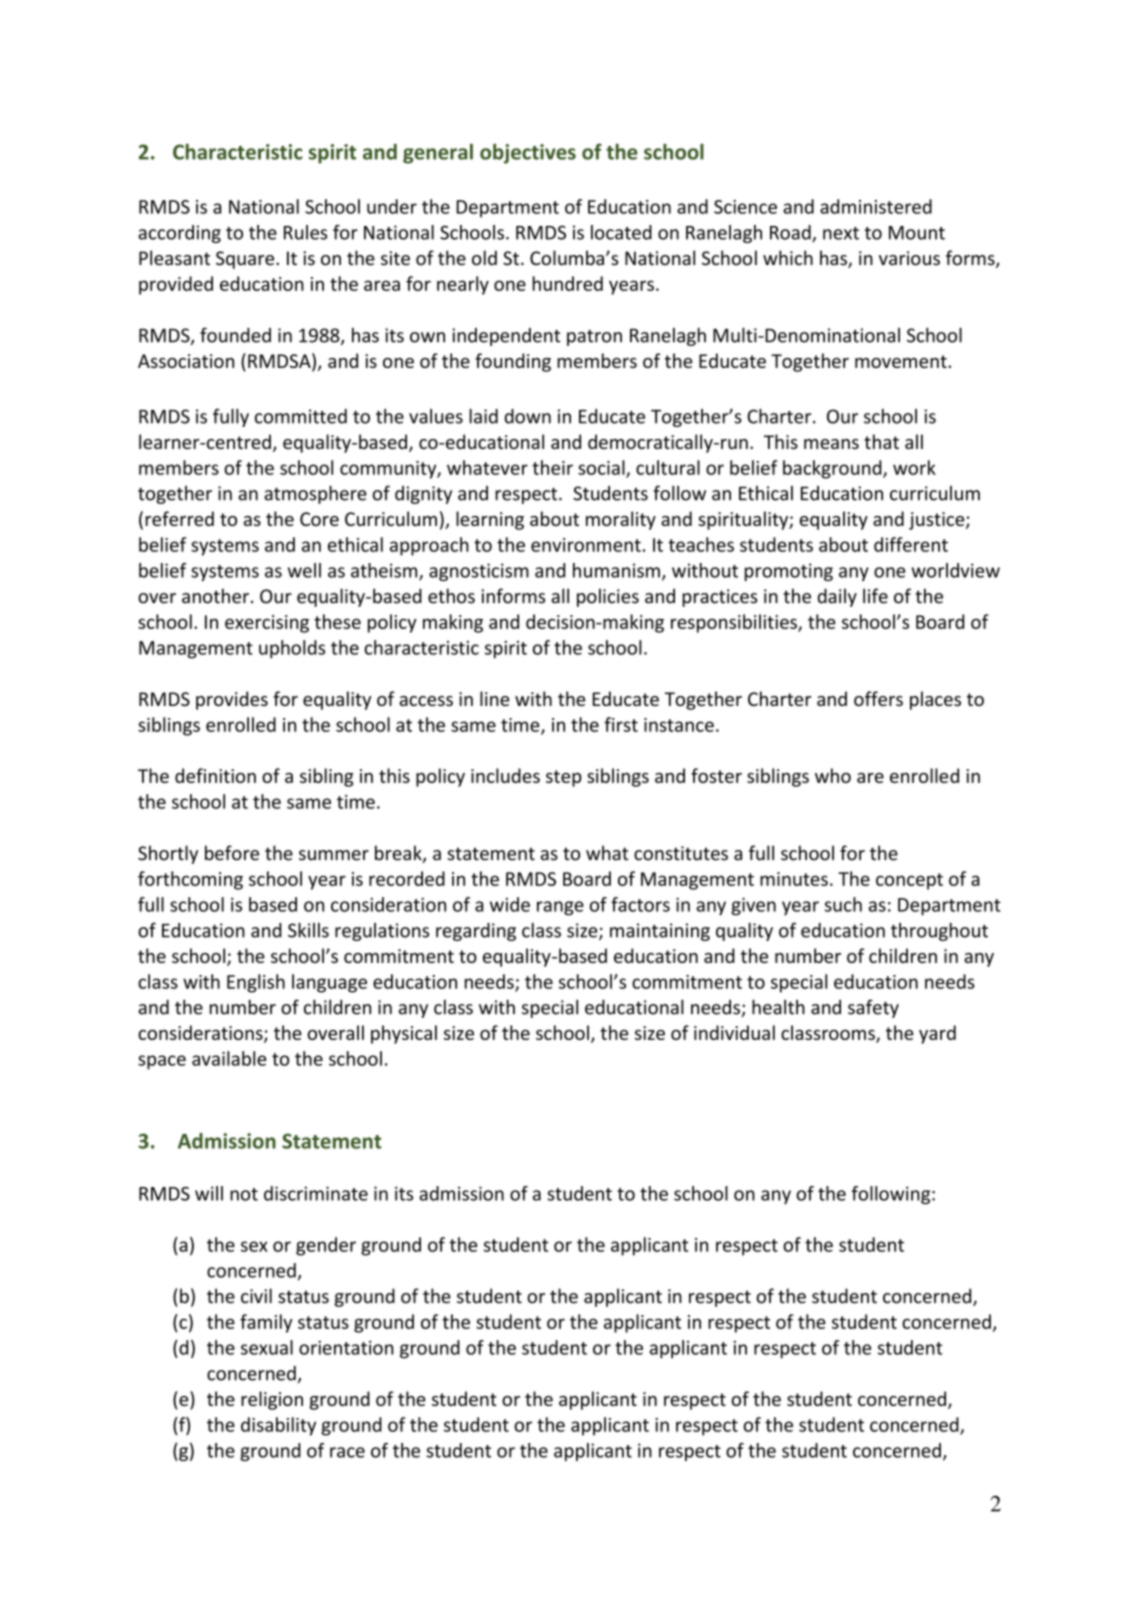 The image size is (1139, 1611). Describe the element at coordinates (876, 206) in the screenshot. I see `administered` at that location.
